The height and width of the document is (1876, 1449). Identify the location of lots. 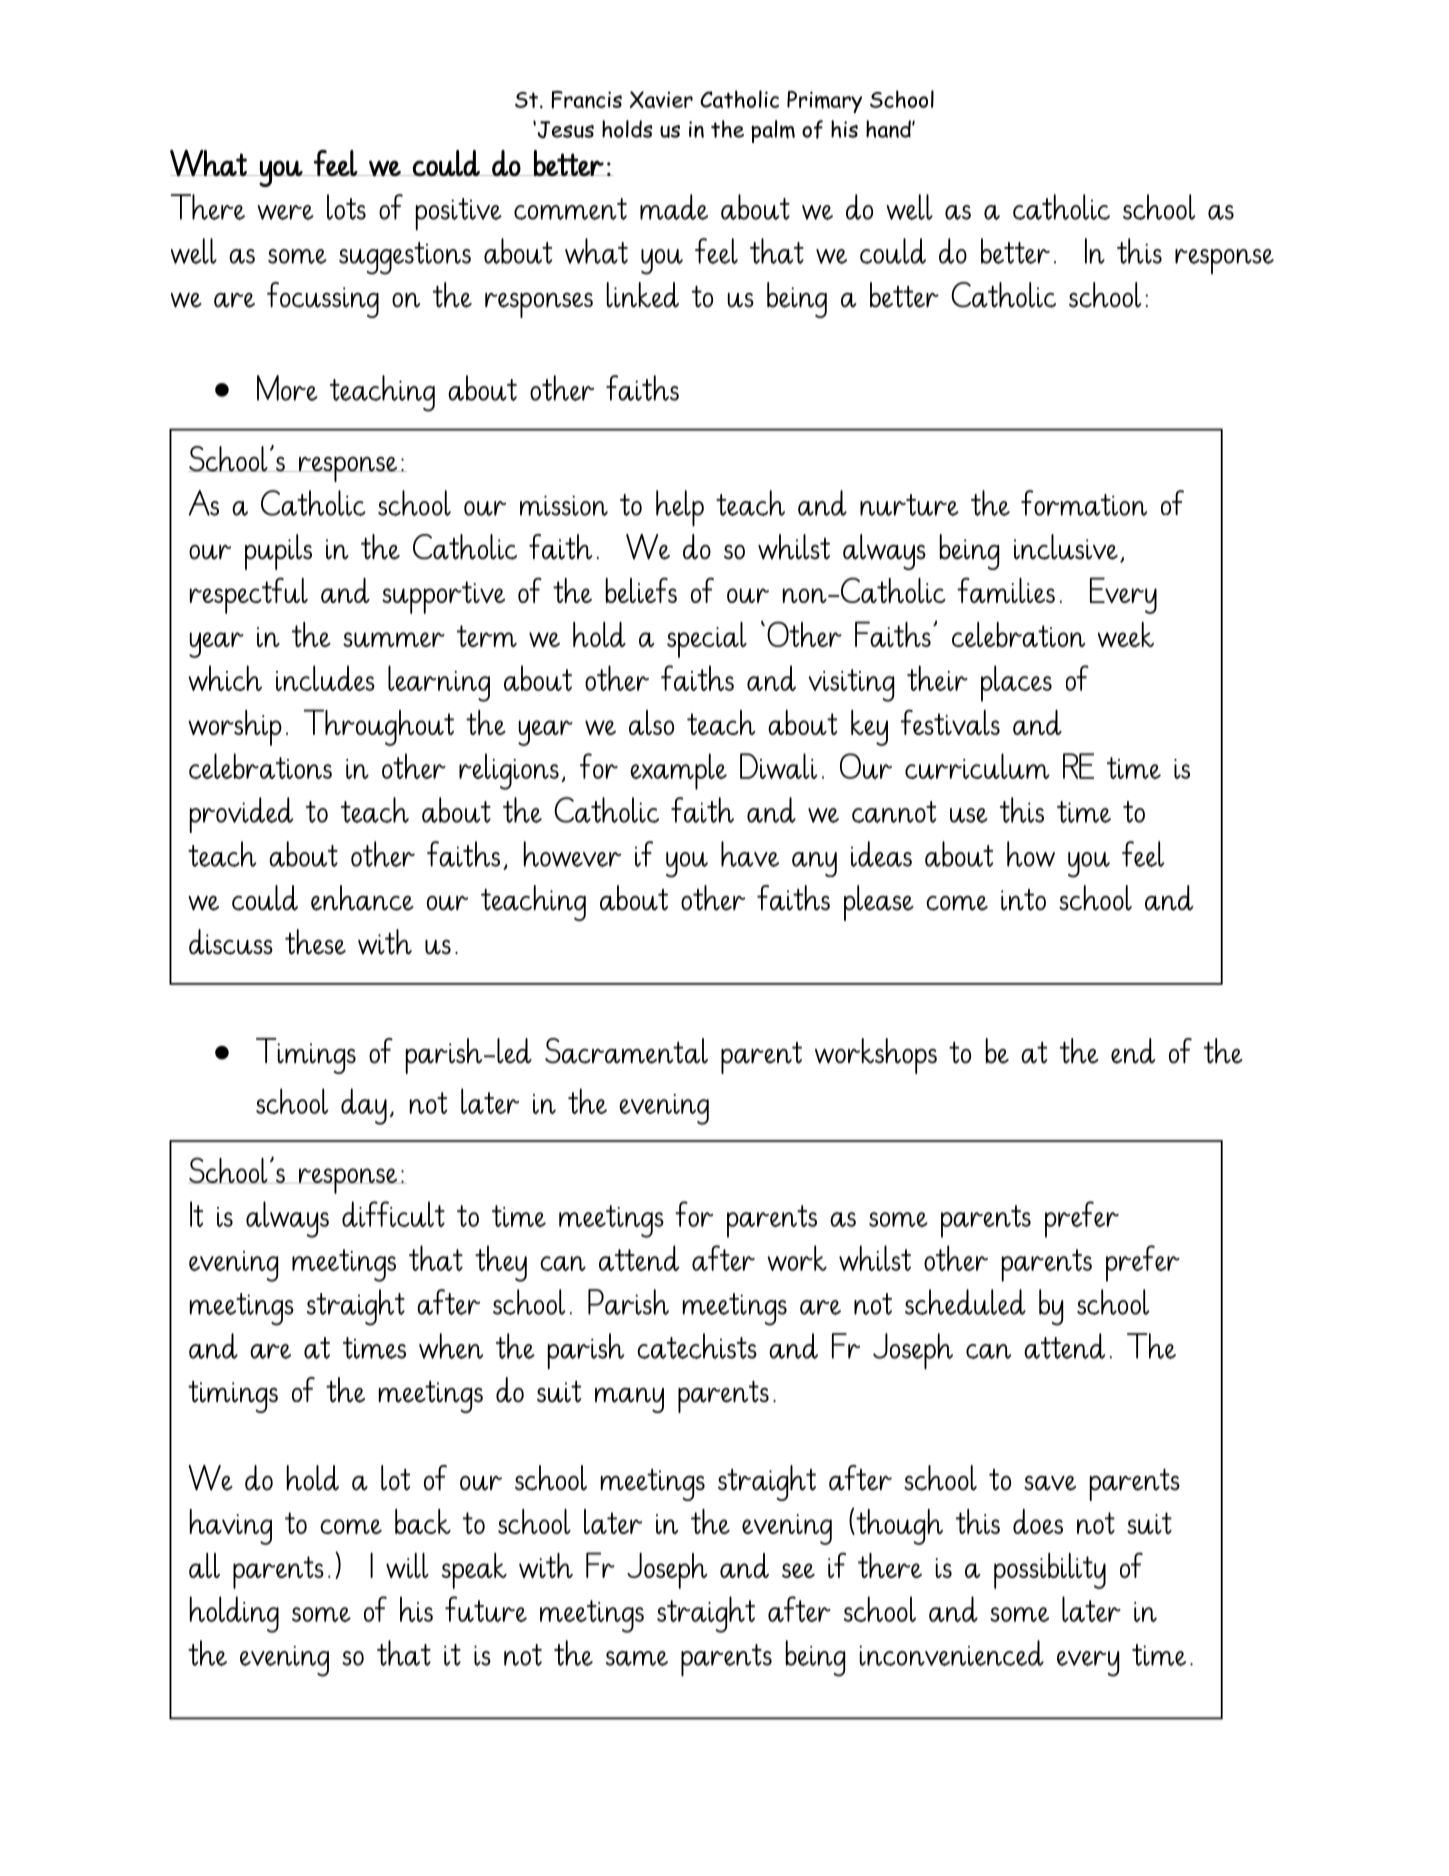
(346, 207).
